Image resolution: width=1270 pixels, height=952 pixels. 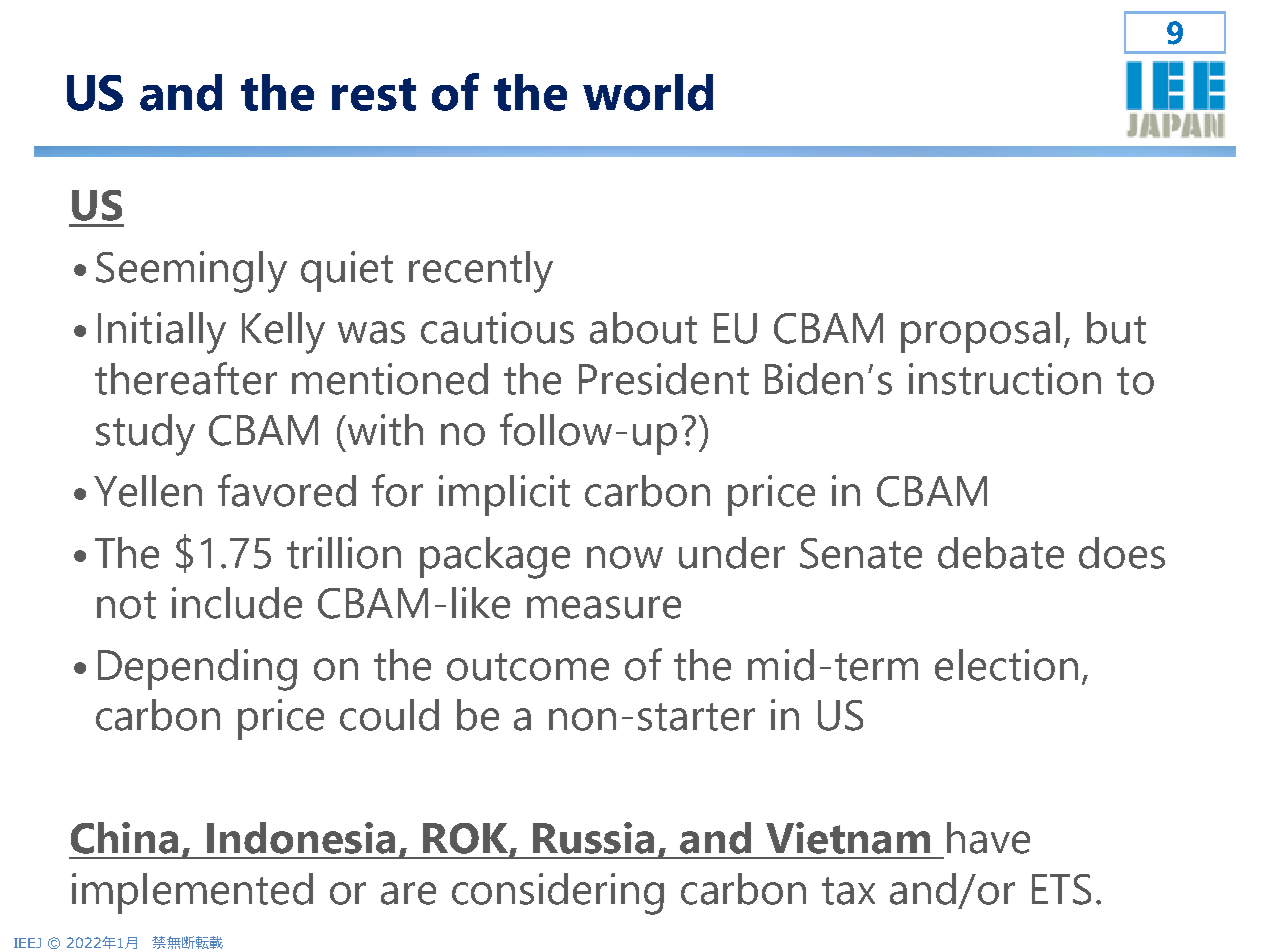 I want to click on Depending, so click(x=197, y=670).
